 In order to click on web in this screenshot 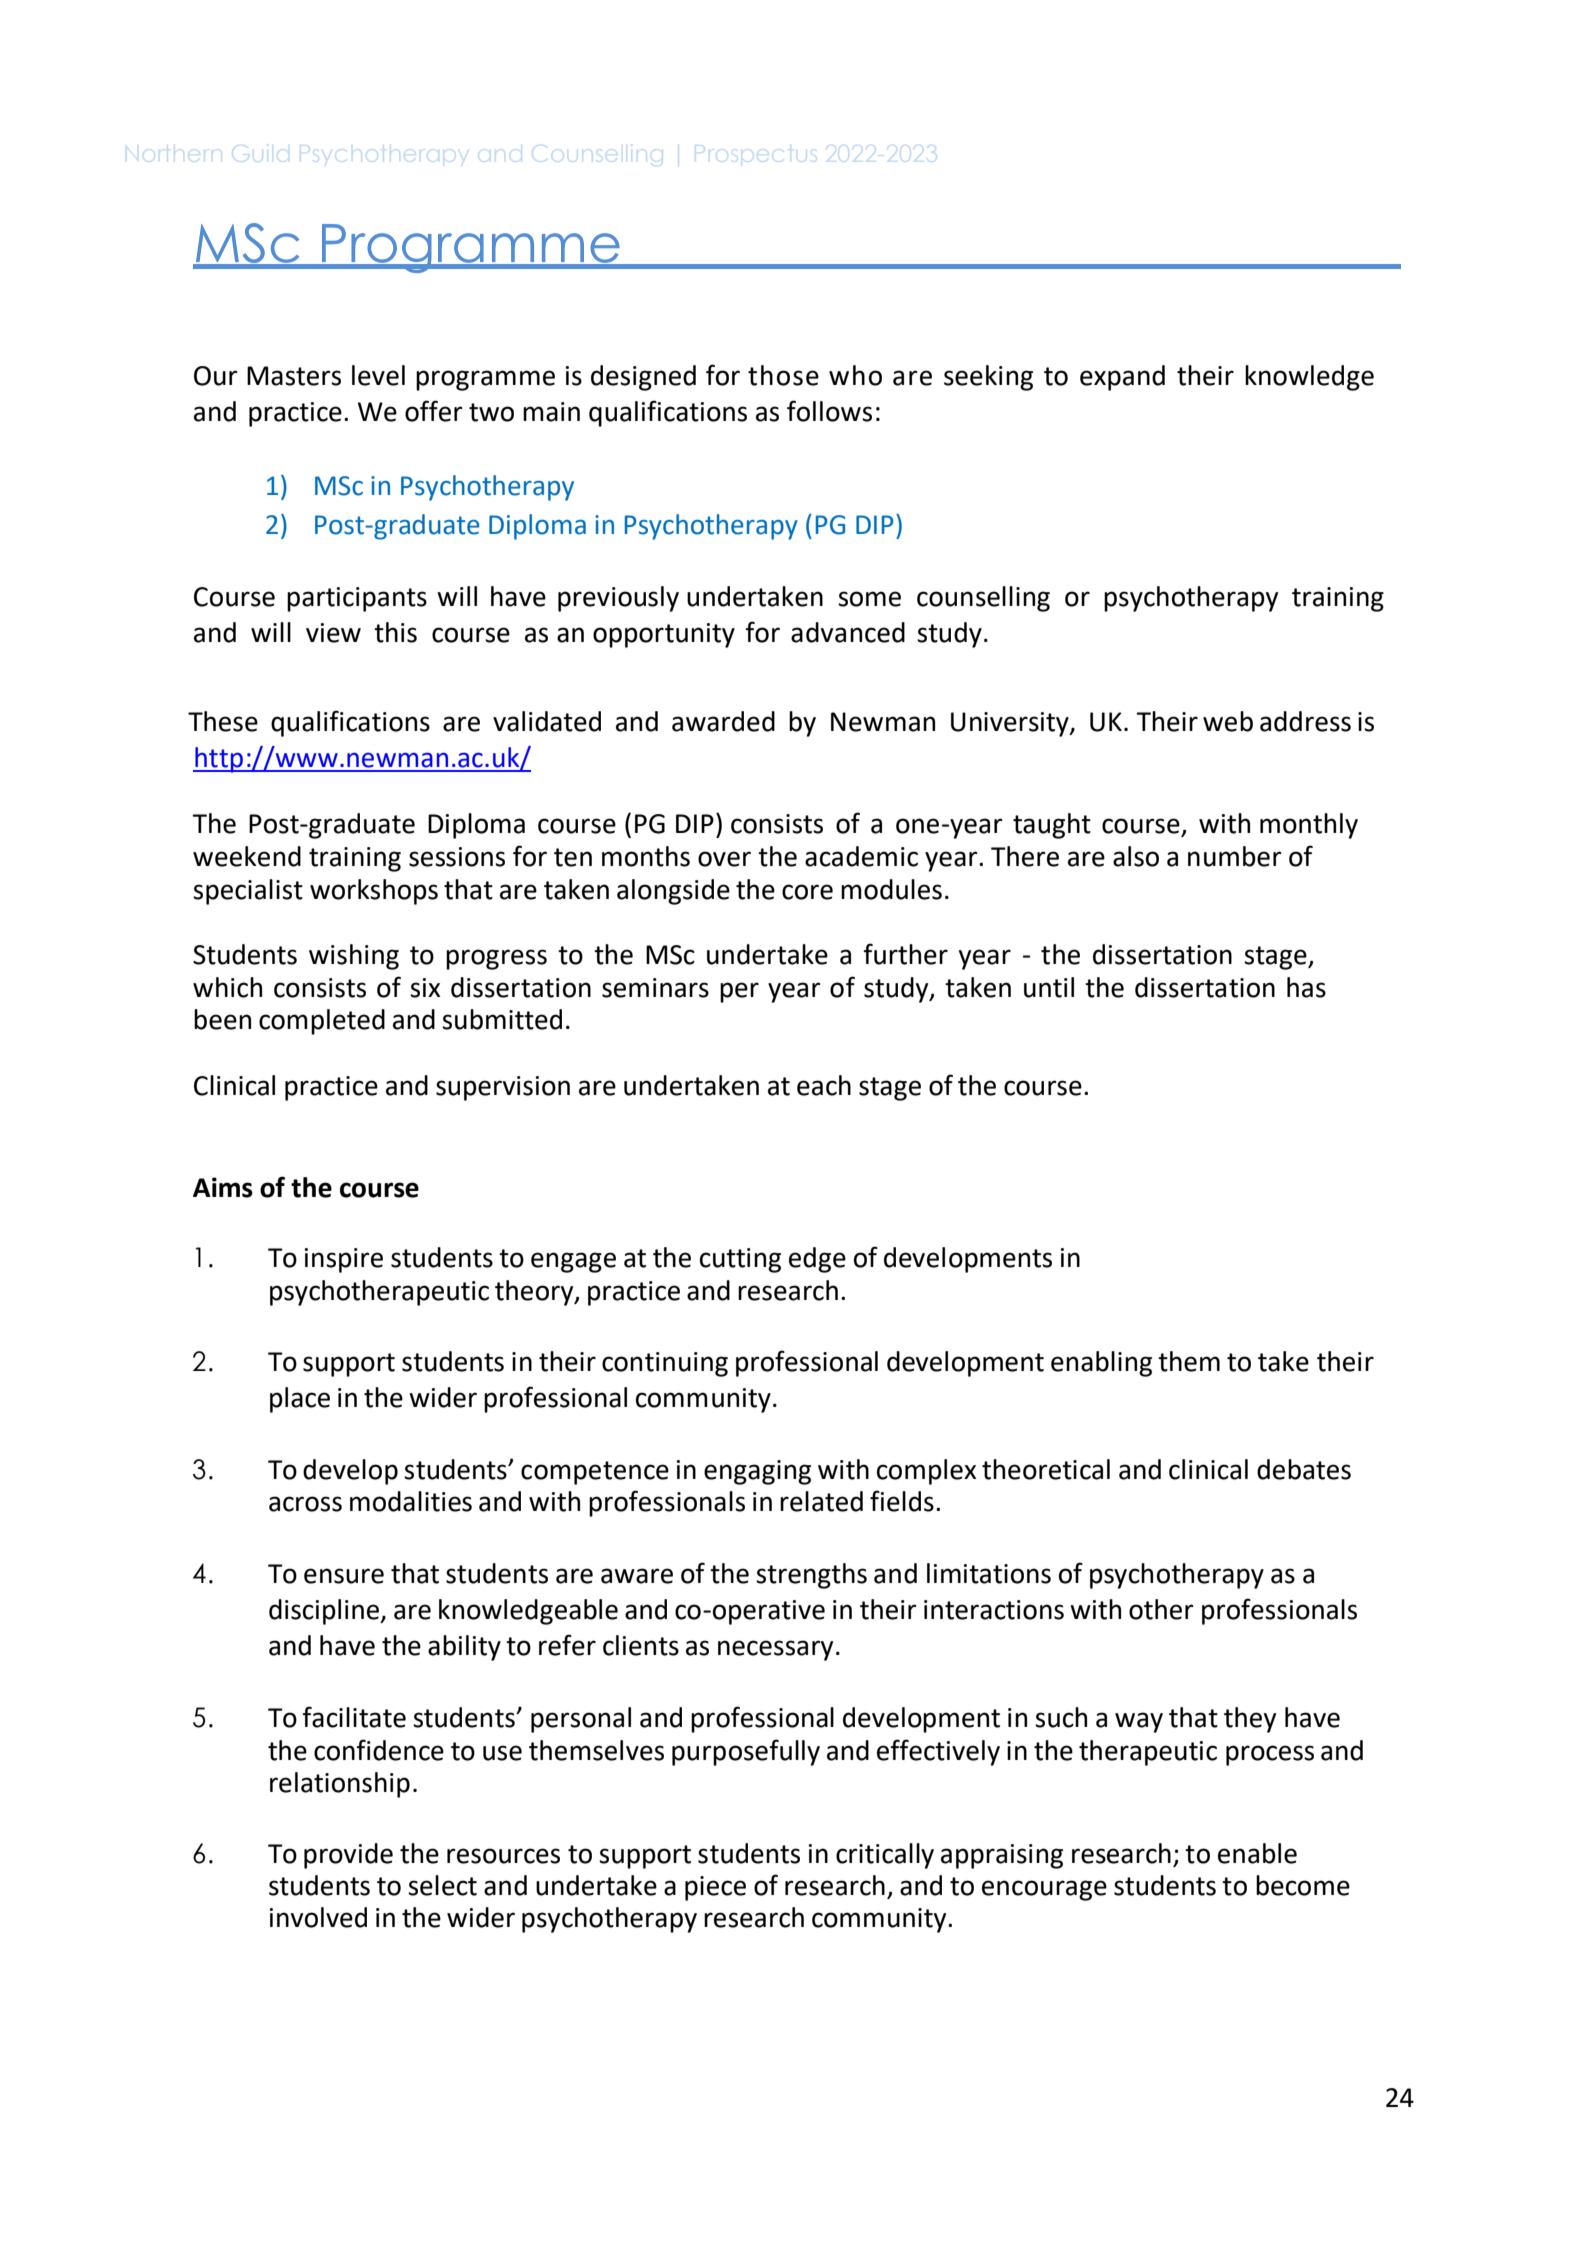, I will do `click(1228, 721)`.
